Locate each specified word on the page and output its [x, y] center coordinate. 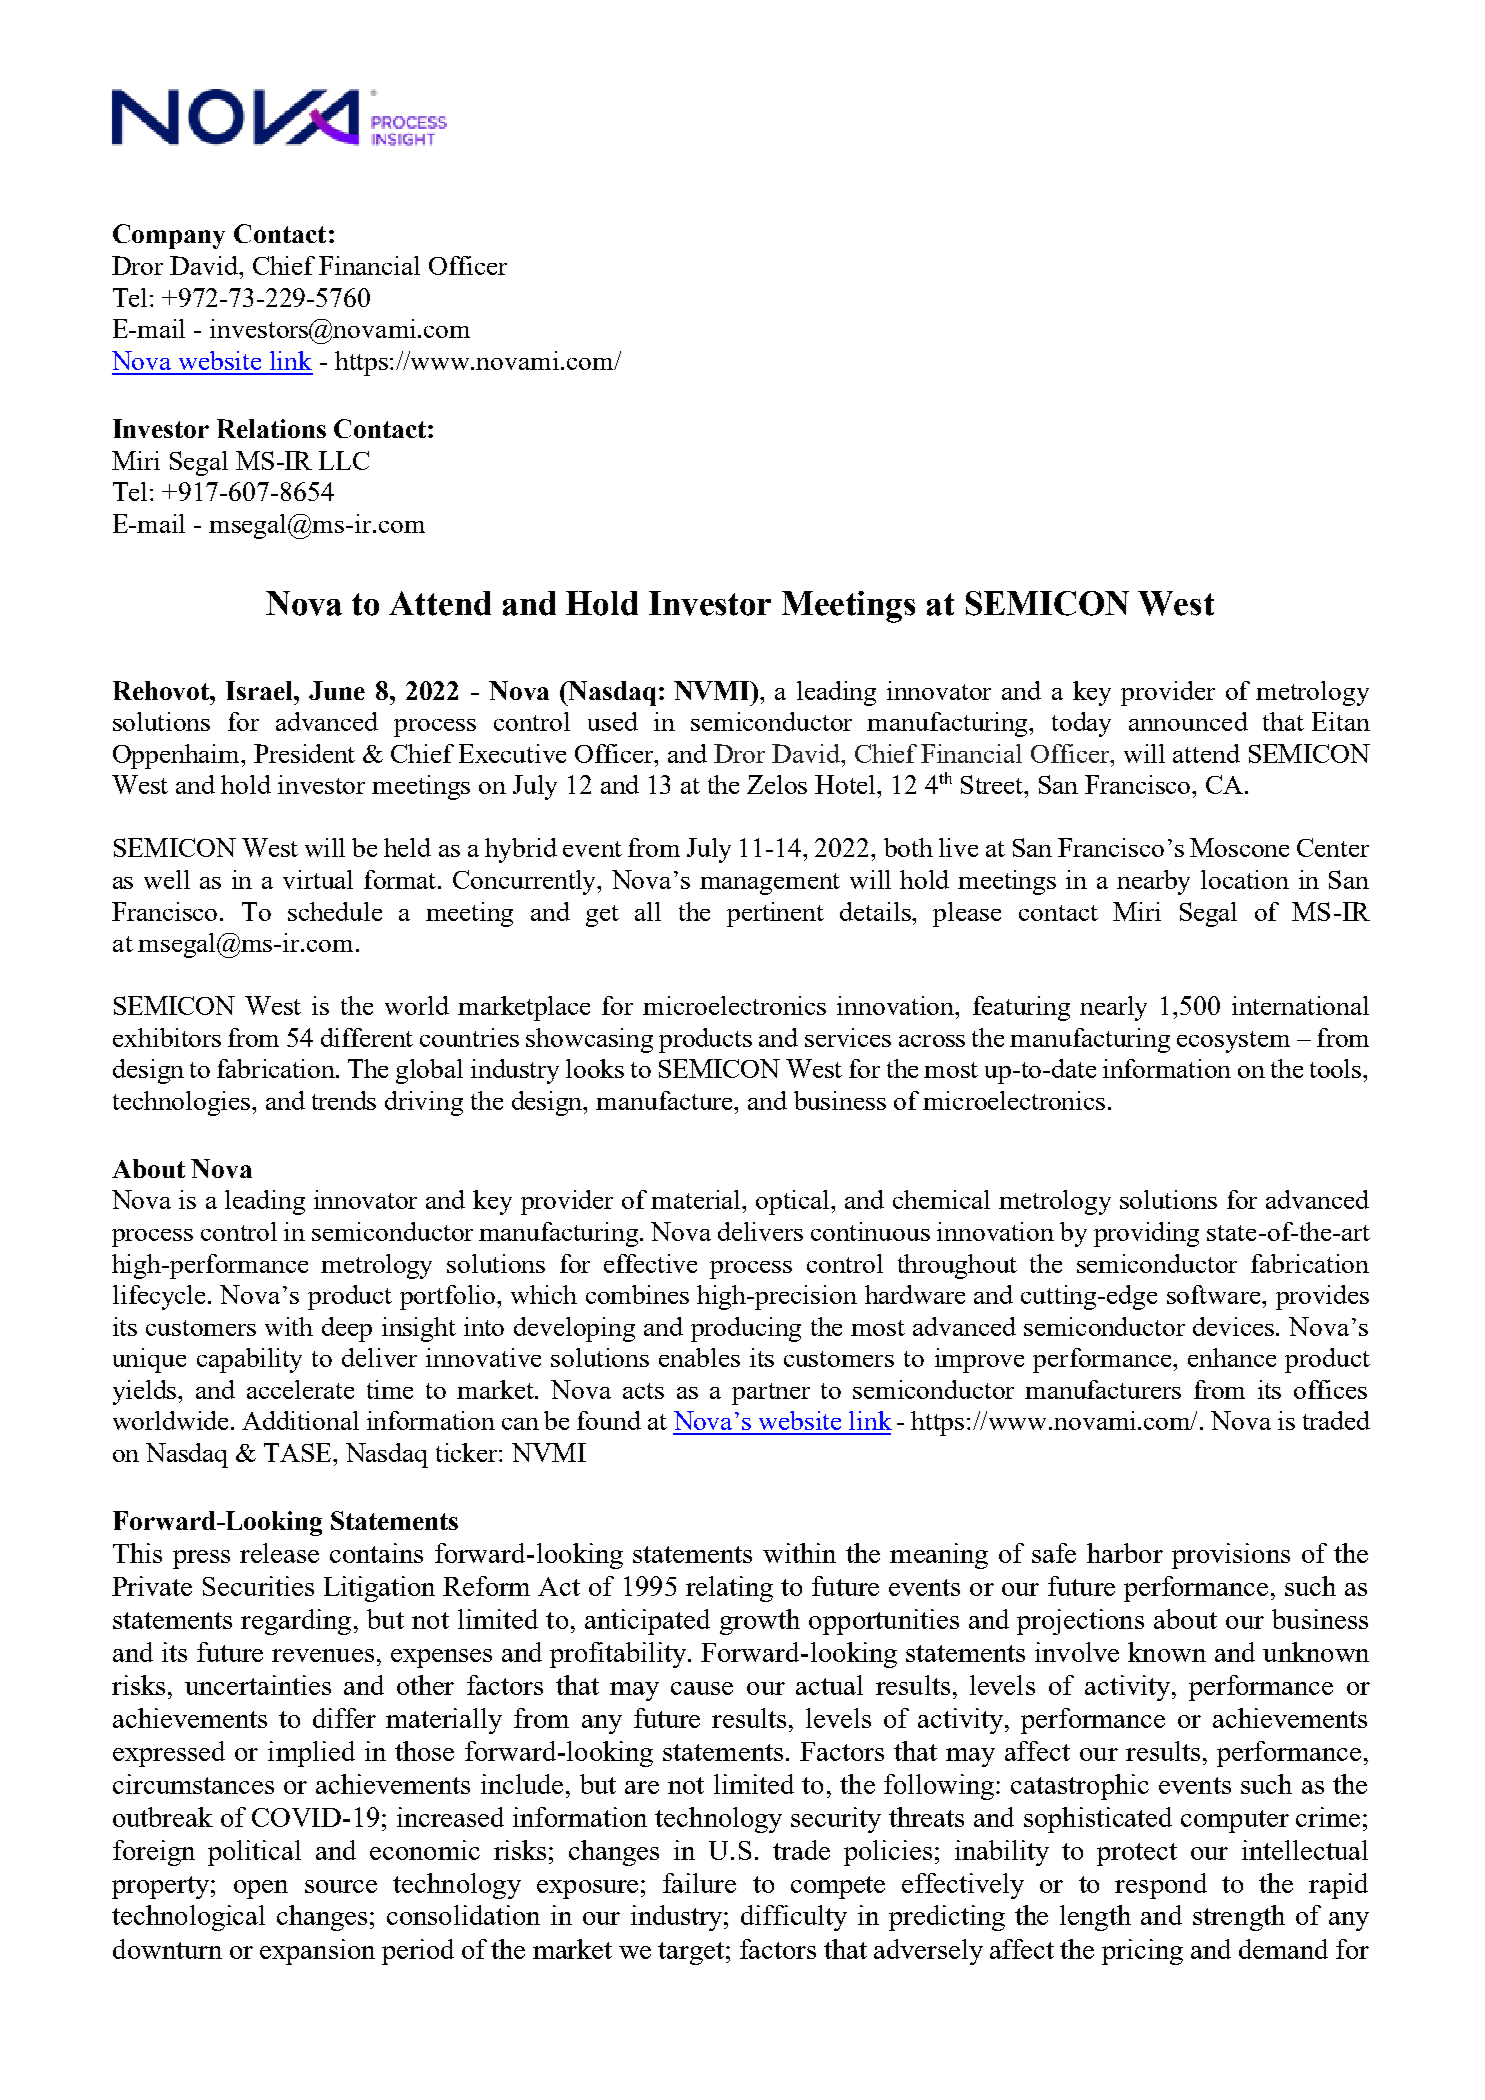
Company [169, 236]
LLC [344, 460]
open [261, 1889]
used [613, 721]
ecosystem [1233, 1042]
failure [699, 1883]
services [848, 1037]
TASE [299, 1452]
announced [1188, 721]
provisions [1231, 1556]
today [1081, 724]
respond [1161, 1886]
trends [344, 1100]
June [337, 690]
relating [729, 1589]
